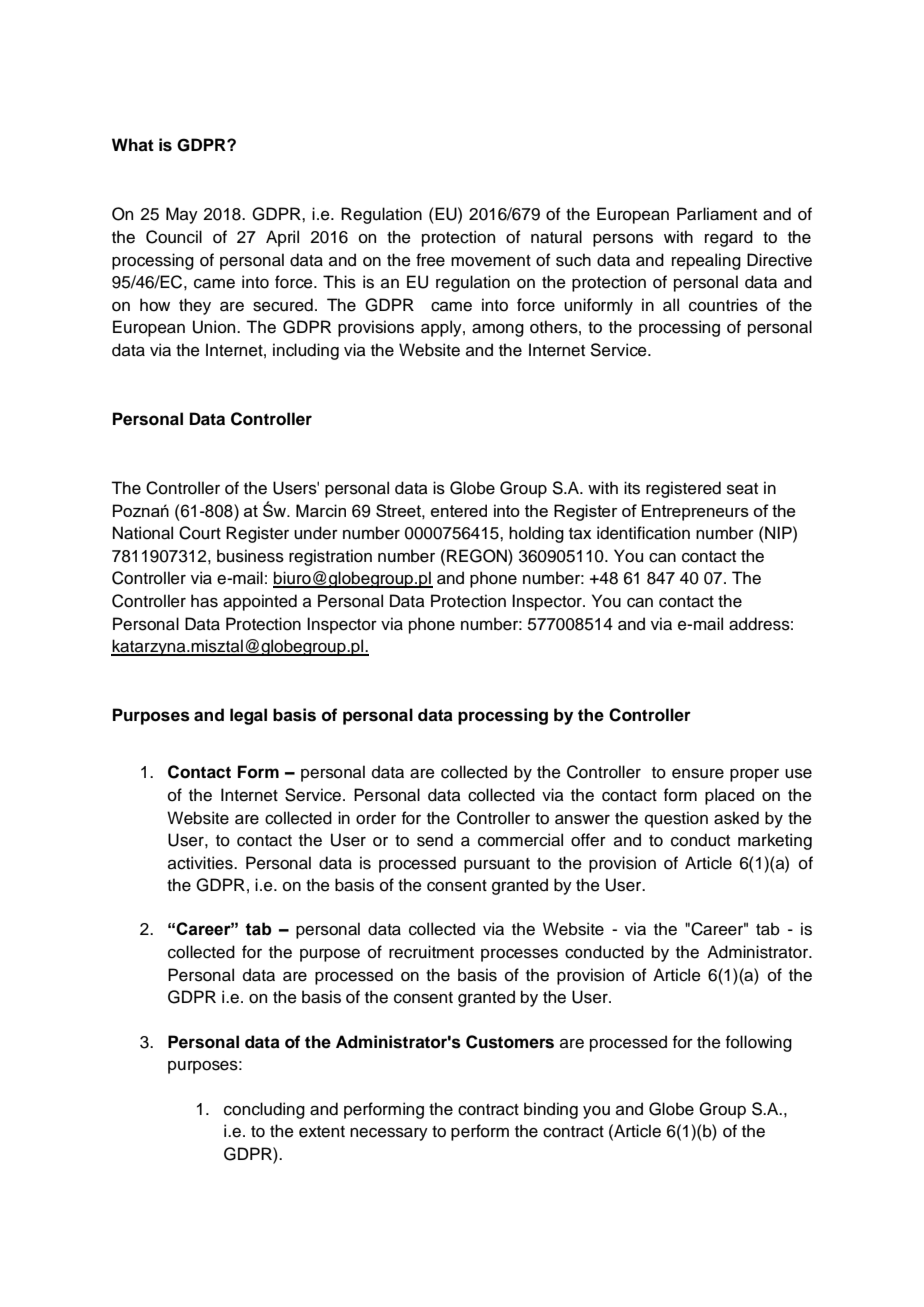  I want to click on identification, so click(643, 533).
